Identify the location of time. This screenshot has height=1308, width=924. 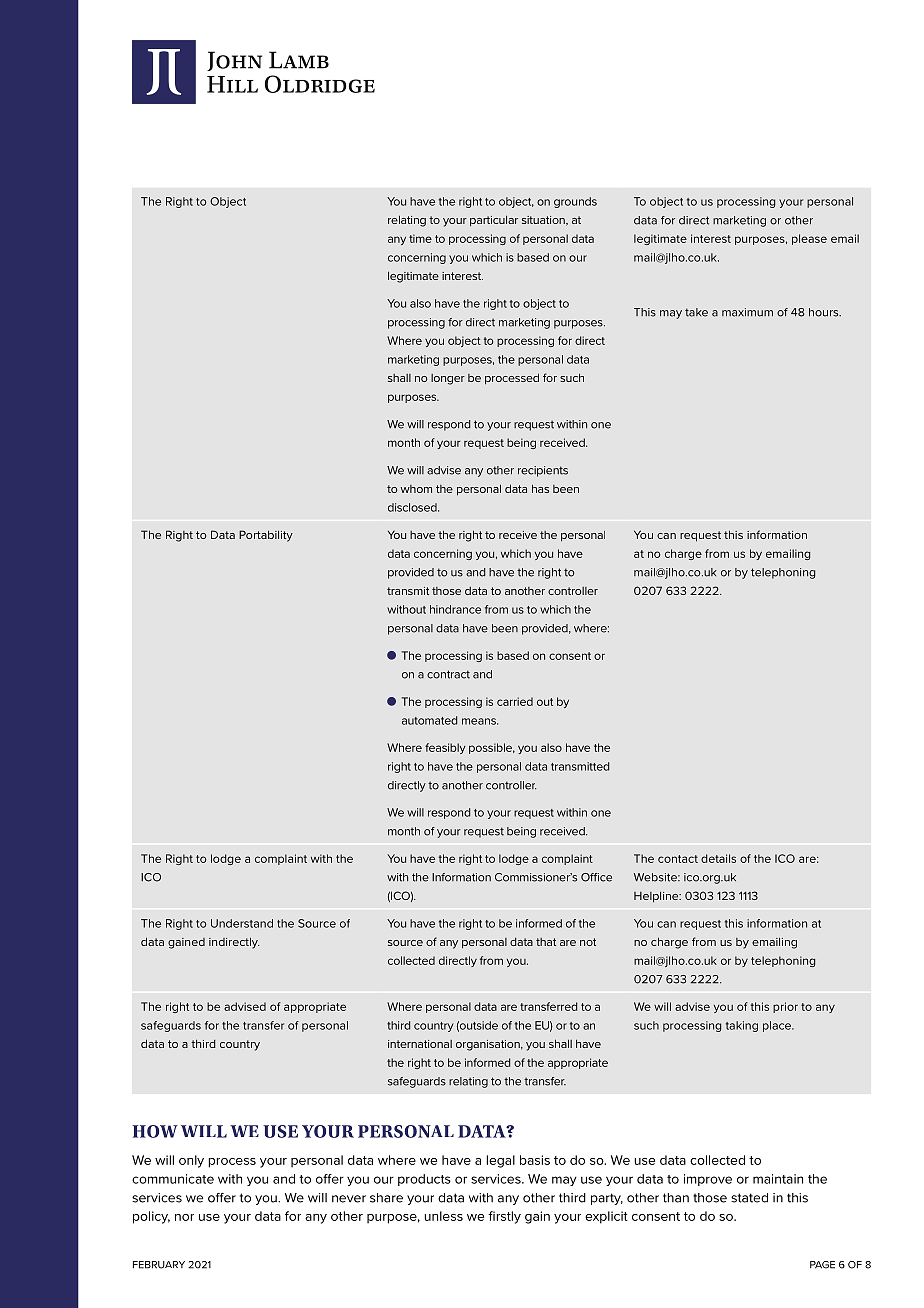
(420, 238).
